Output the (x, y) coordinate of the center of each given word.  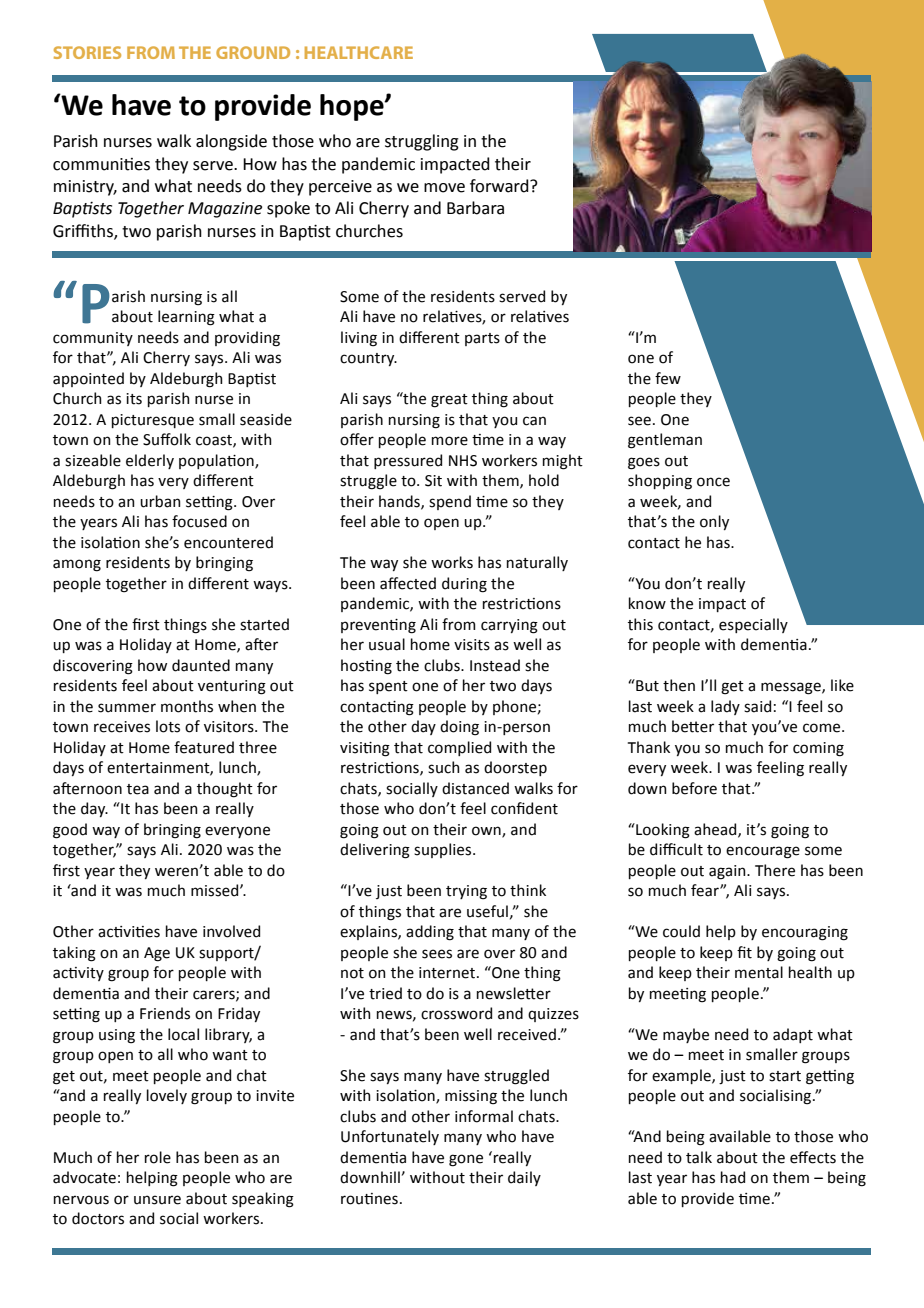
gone (466, 1160)
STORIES (87, 52)
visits (472, 645)
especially (753, 625)
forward (500, 186)
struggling (422, 142)
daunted (201, 665)
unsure (157, 1200)
